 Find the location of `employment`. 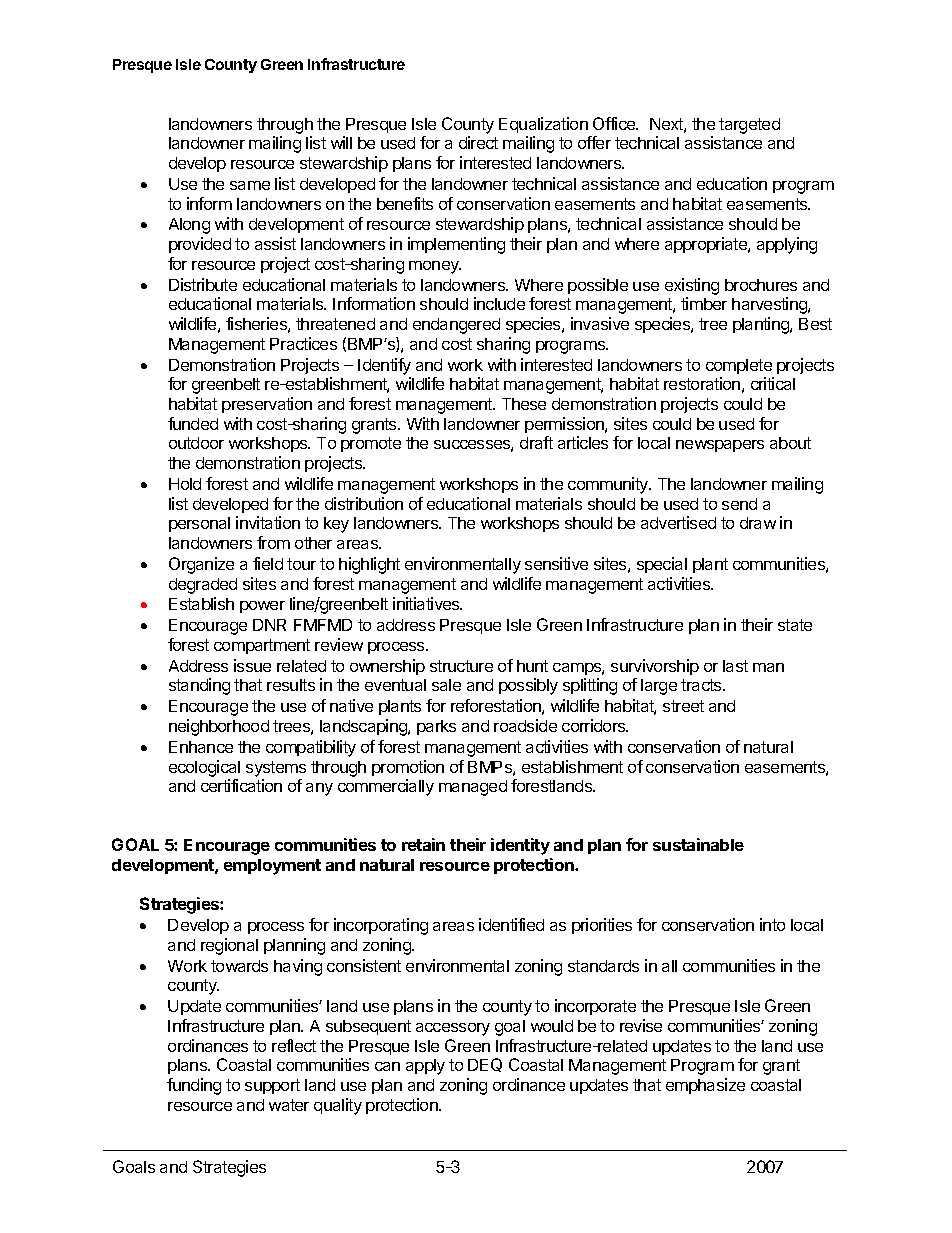

employment is located at coordinates (272, 867).
